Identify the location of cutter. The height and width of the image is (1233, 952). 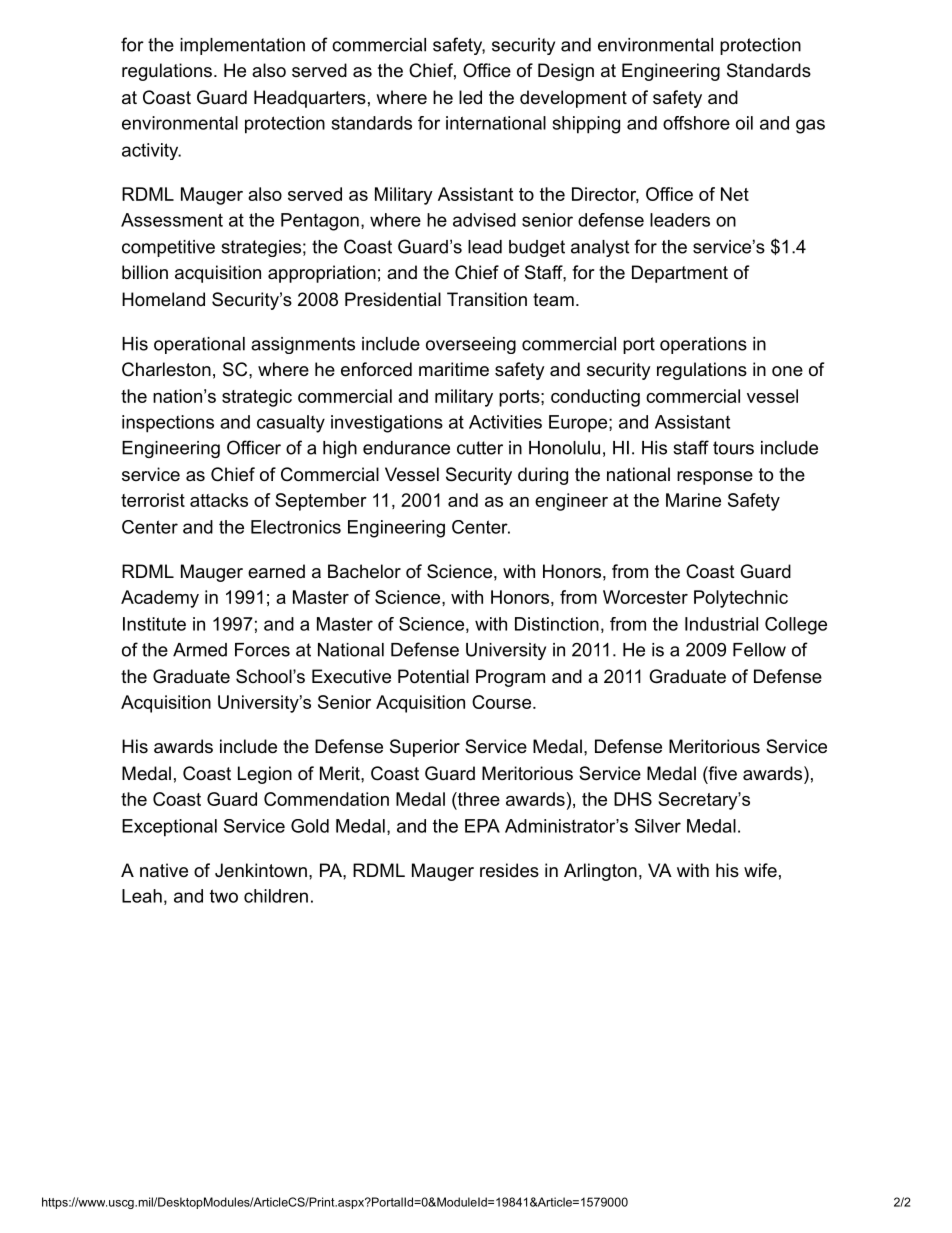
(480, 448).
